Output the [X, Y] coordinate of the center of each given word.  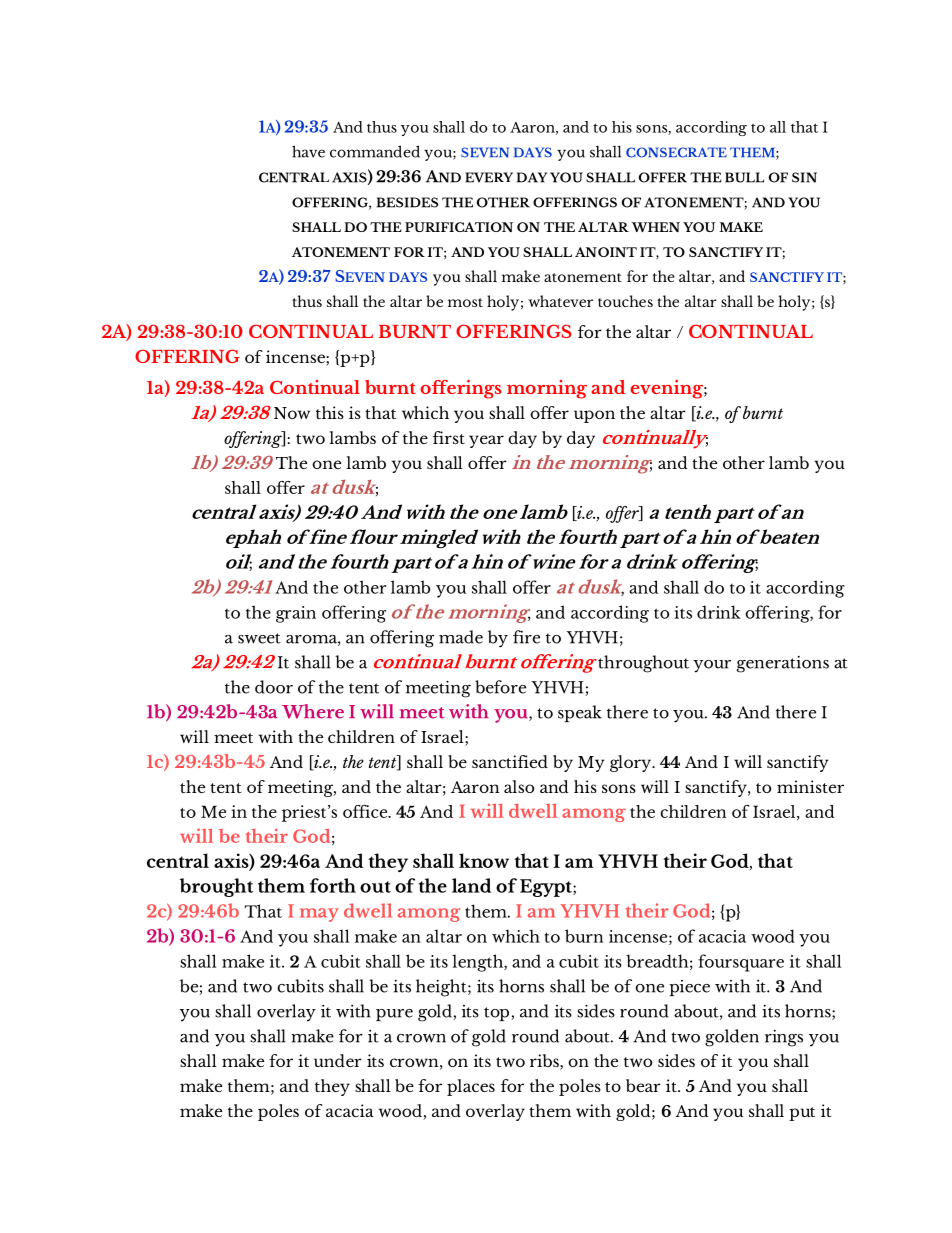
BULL [744, 177]
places [471, 1087]
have [308, 151]
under [338, 1060]
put [802, 1114]
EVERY [489, 177]
